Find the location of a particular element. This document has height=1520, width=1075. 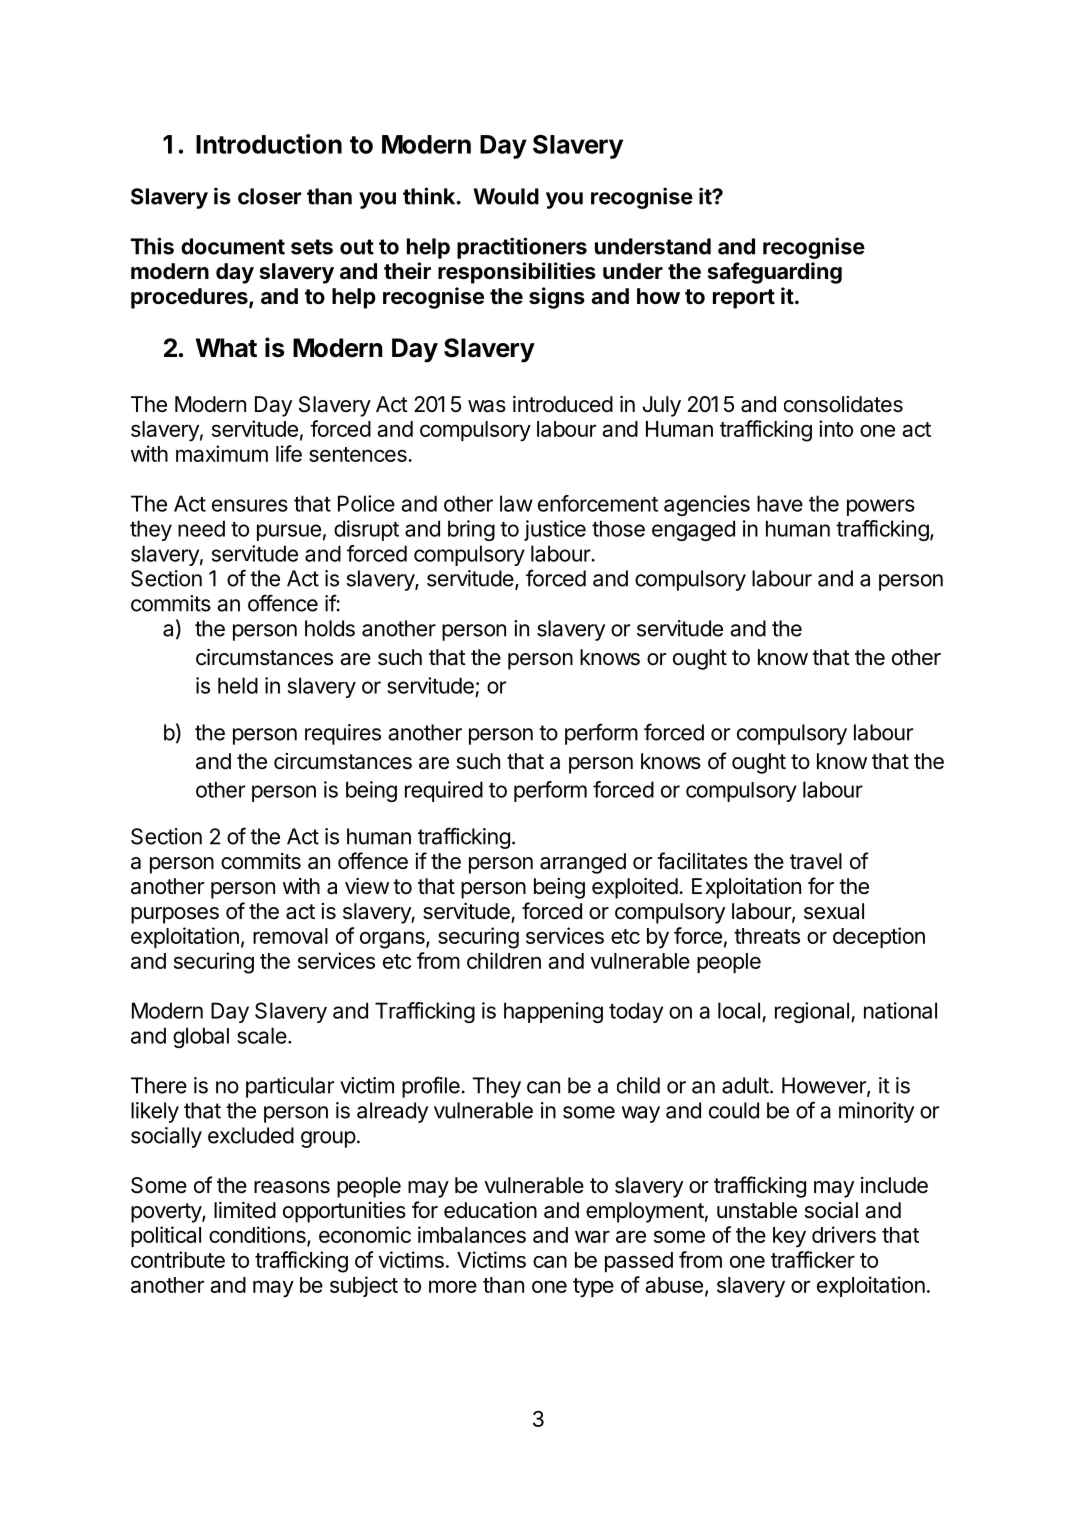

safeguarding is located at coordinates (775, 273).
